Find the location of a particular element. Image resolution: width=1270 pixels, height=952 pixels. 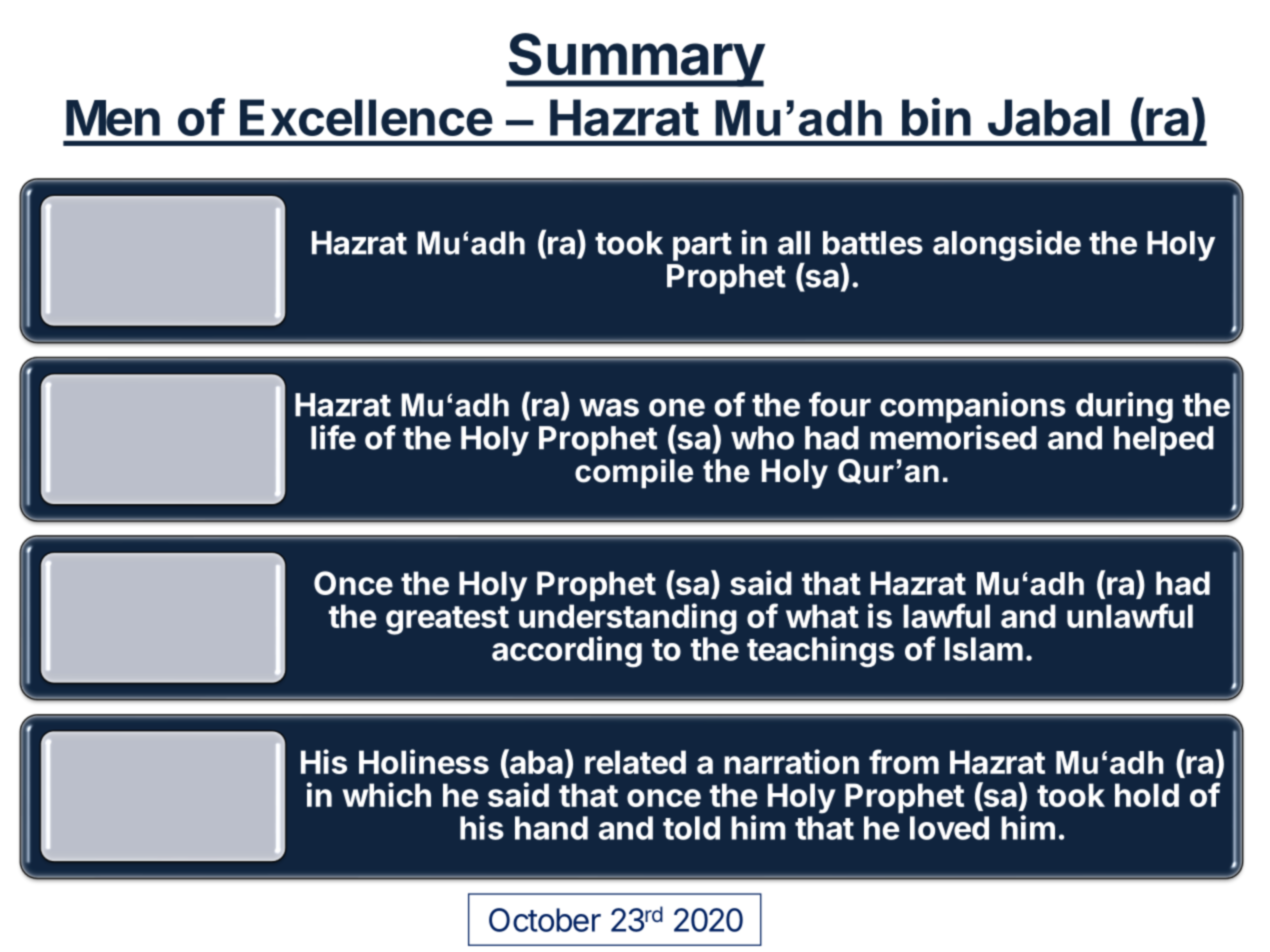

Summary is located at coordinates (635, 60).
